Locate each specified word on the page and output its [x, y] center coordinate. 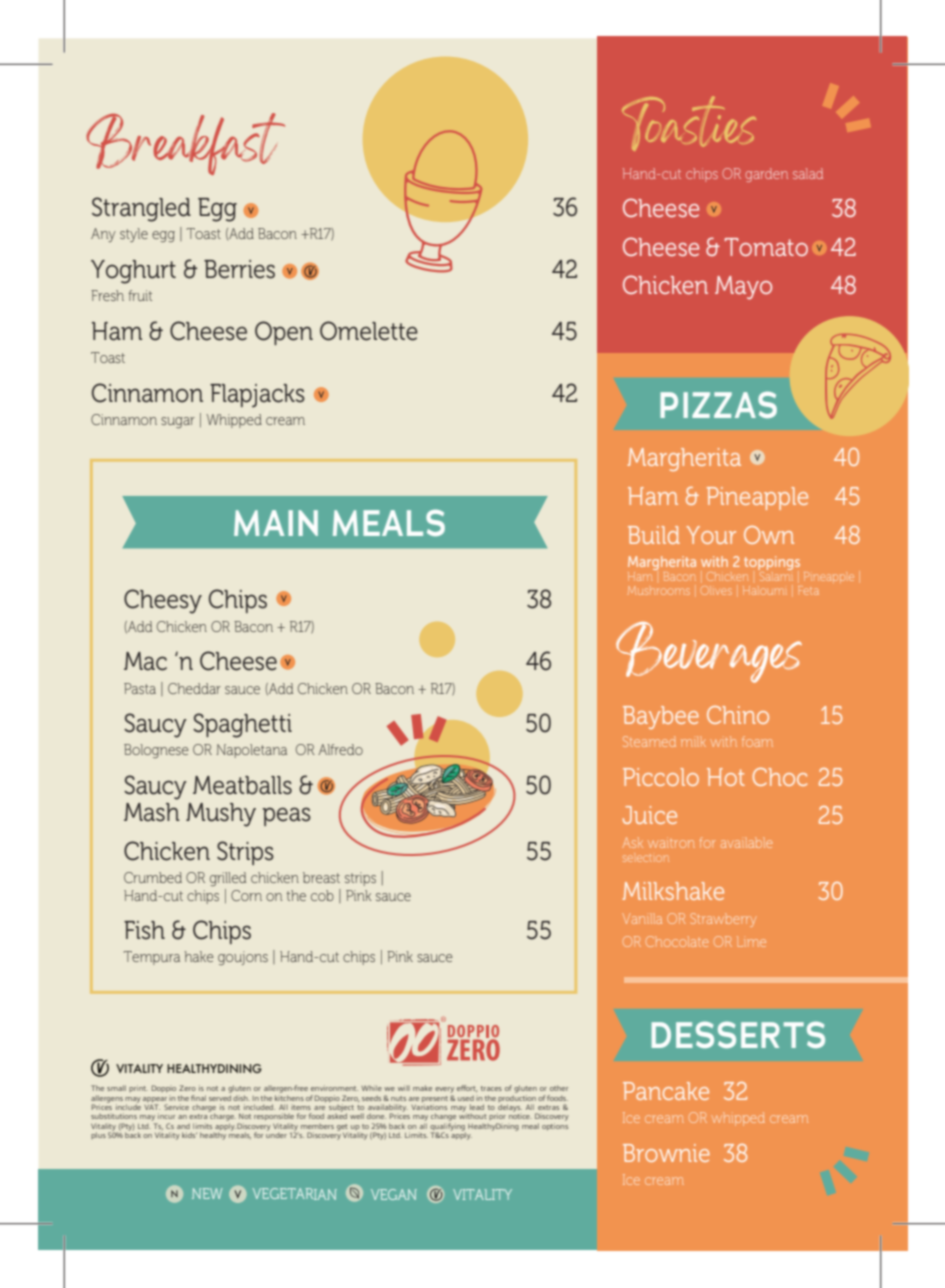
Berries [239, 269]
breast [321, 877]
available [746, 842]
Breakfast [185, 144]
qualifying [448, 1128]
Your [711, 535]
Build [654, 535]
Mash [152, 812]
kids [189, 1135]
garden [767, 175]
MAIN [276, 523]
